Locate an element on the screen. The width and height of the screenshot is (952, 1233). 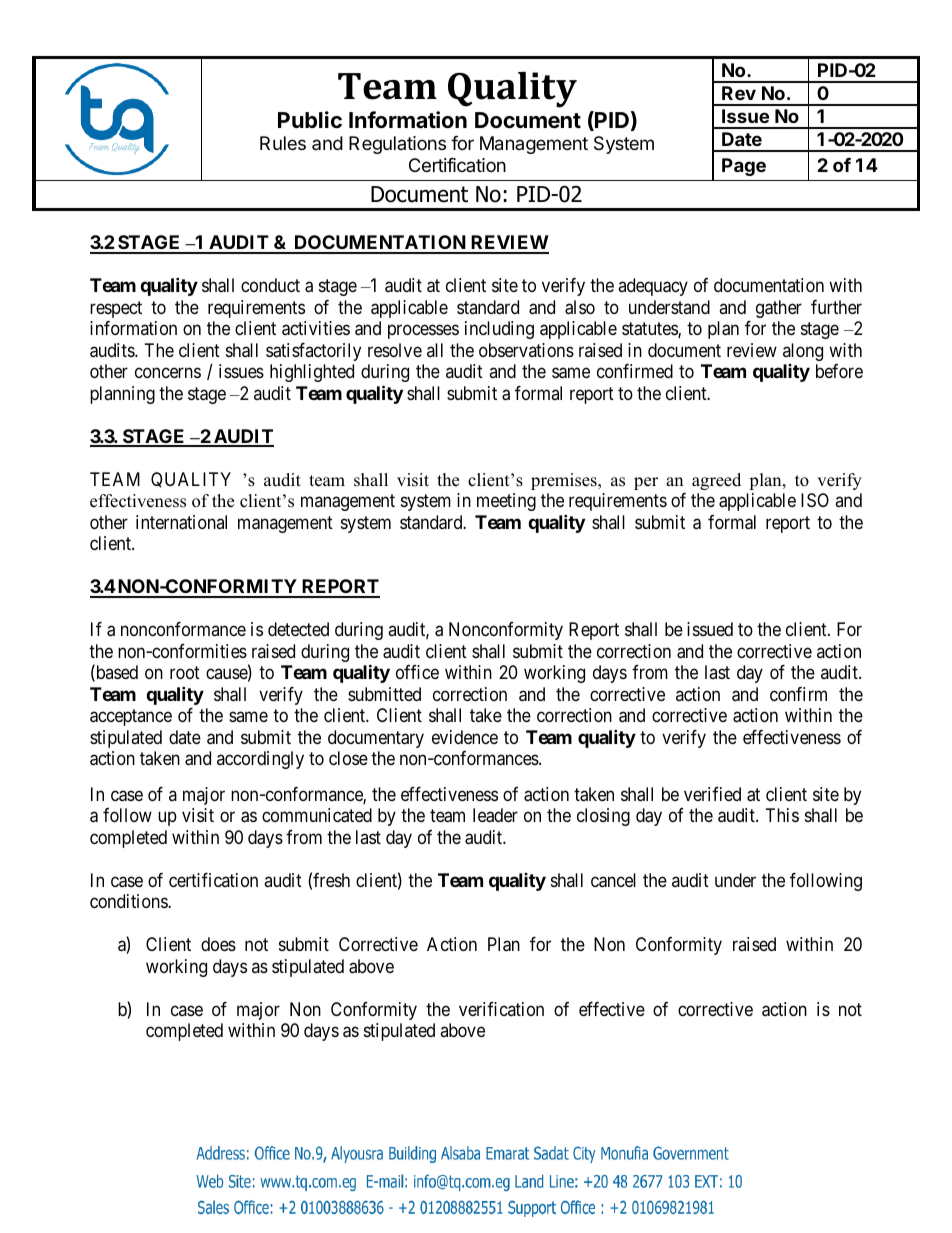
Regulations is located at coordinates (397, 145).
